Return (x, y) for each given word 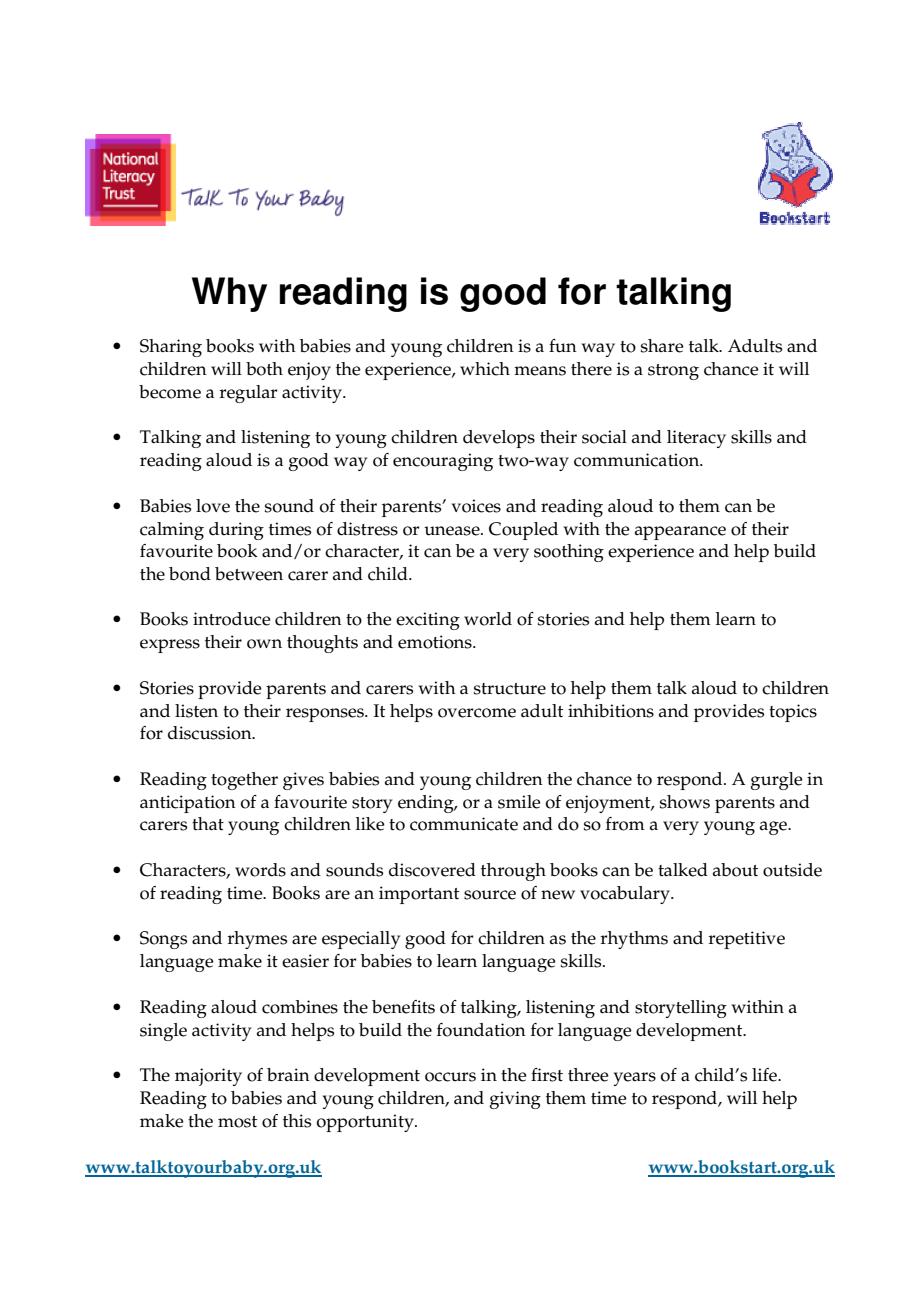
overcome (477, 713)
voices (476, 506)
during (236, 531)
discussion (211, 733)
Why (229, 294)
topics (793, 713)
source (490, 895)
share (662, 346)
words (260, 870)
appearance (680, 533)
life (765, 1075)
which (485, 369)
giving (515, 1100)
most (237, 1122)
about (735, 870)
